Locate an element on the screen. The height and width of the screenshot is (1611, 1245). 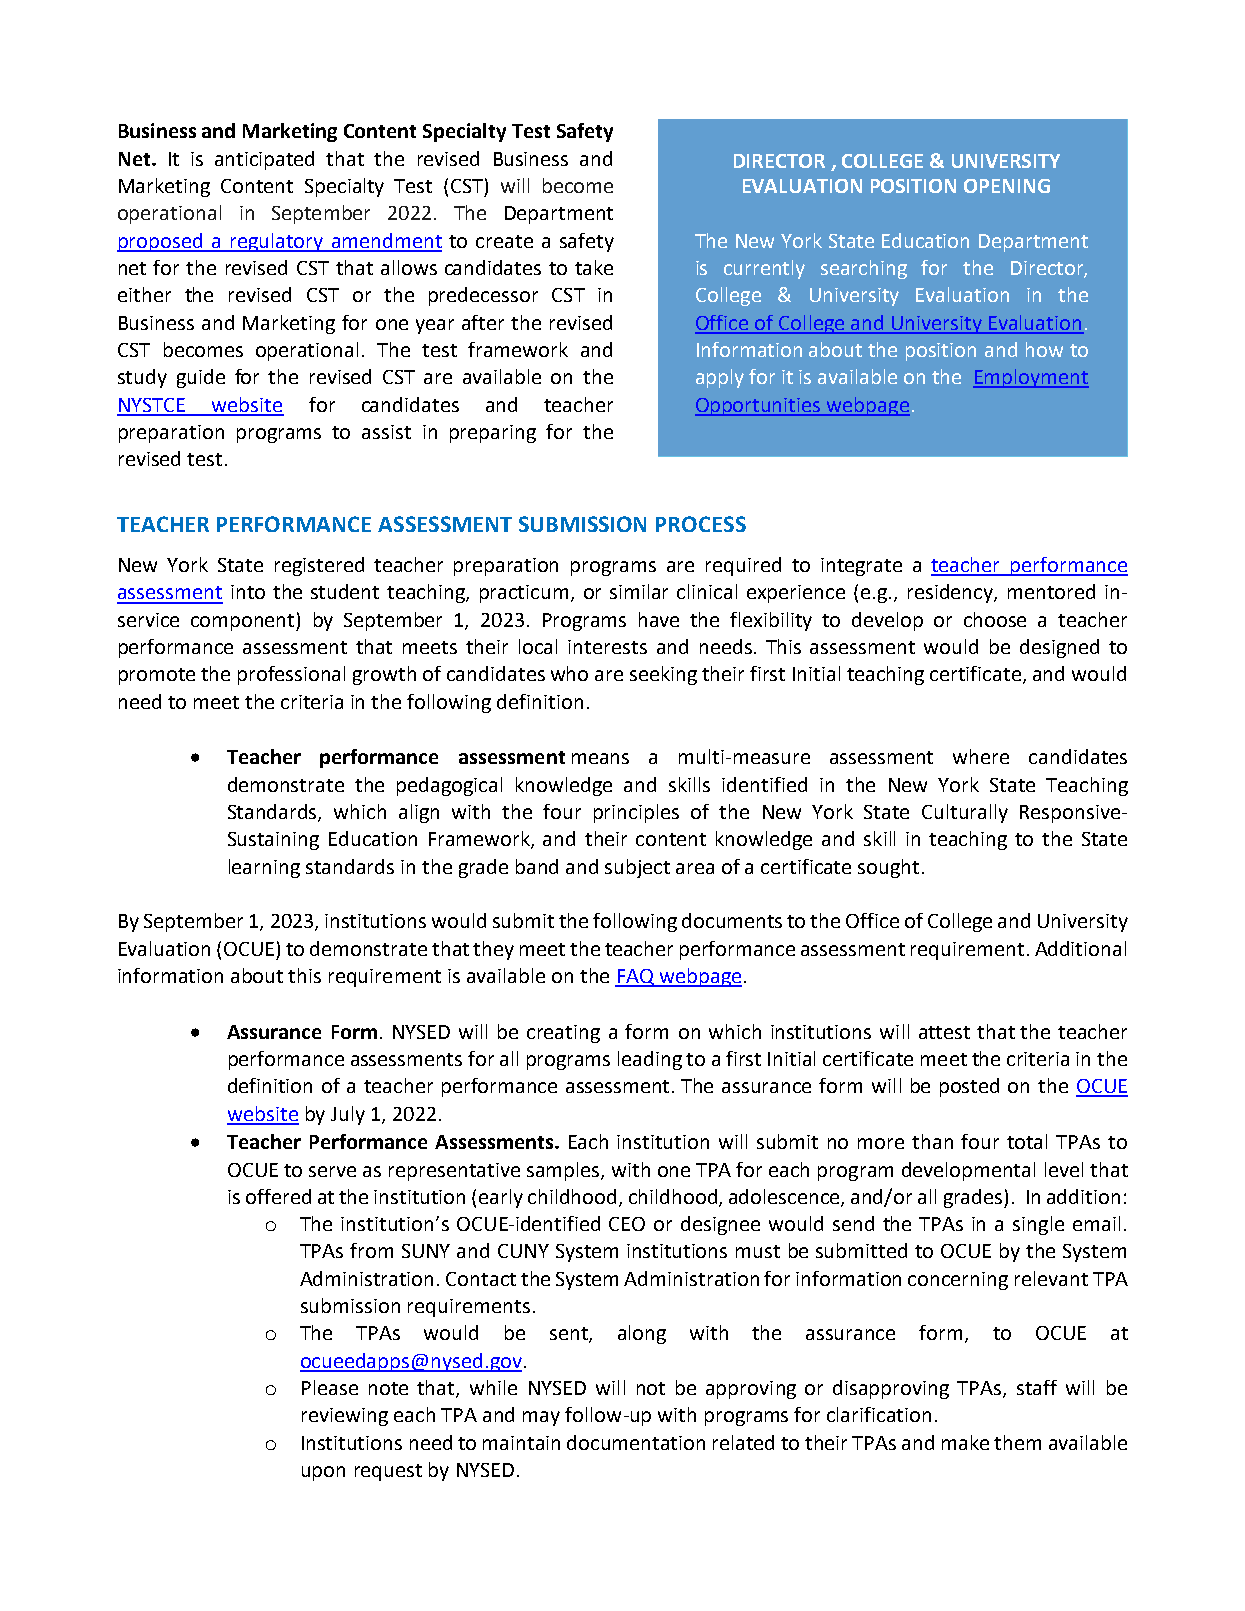
upon is located at coordinates (323, 1473).
